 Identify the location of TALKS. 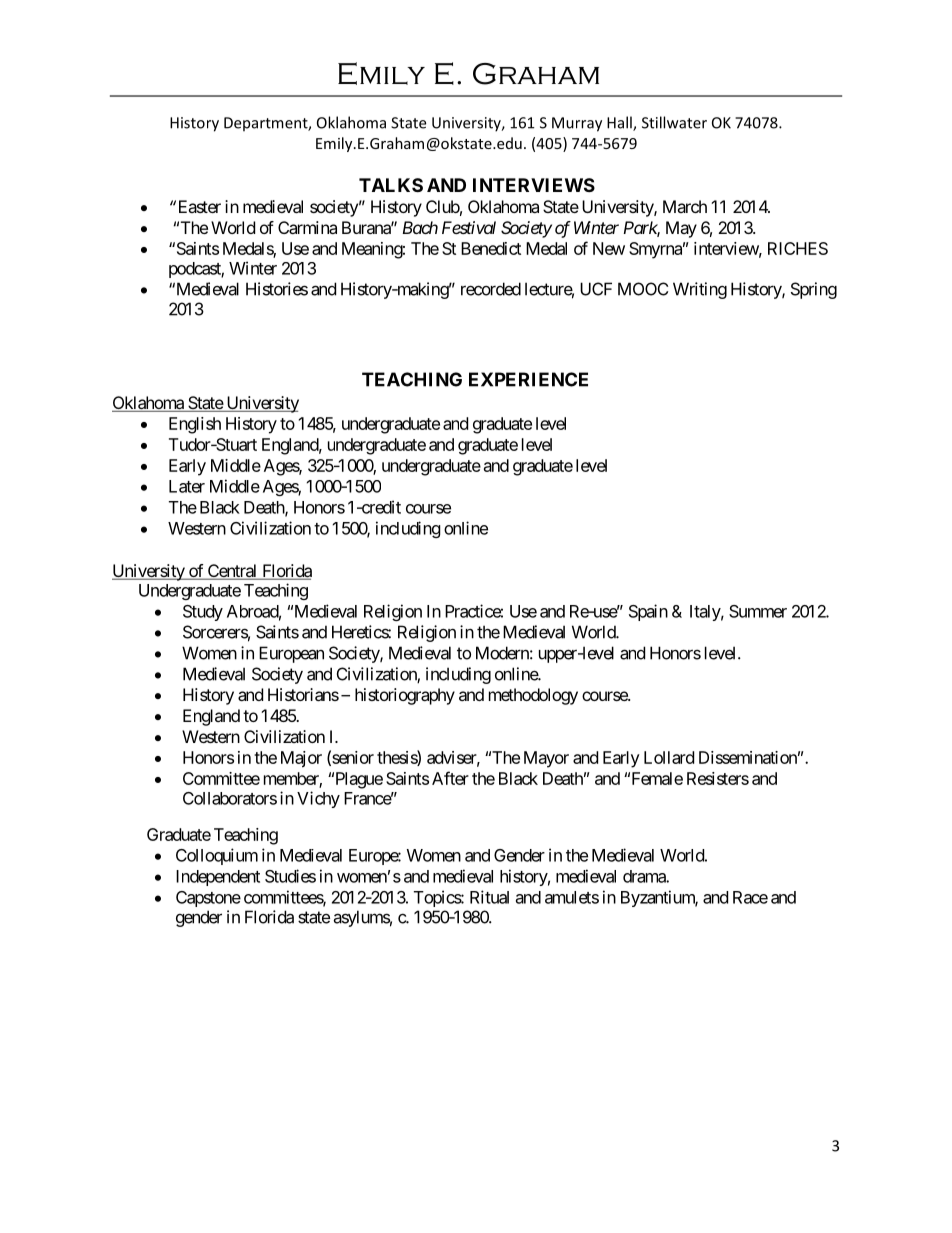
(391, 185).
